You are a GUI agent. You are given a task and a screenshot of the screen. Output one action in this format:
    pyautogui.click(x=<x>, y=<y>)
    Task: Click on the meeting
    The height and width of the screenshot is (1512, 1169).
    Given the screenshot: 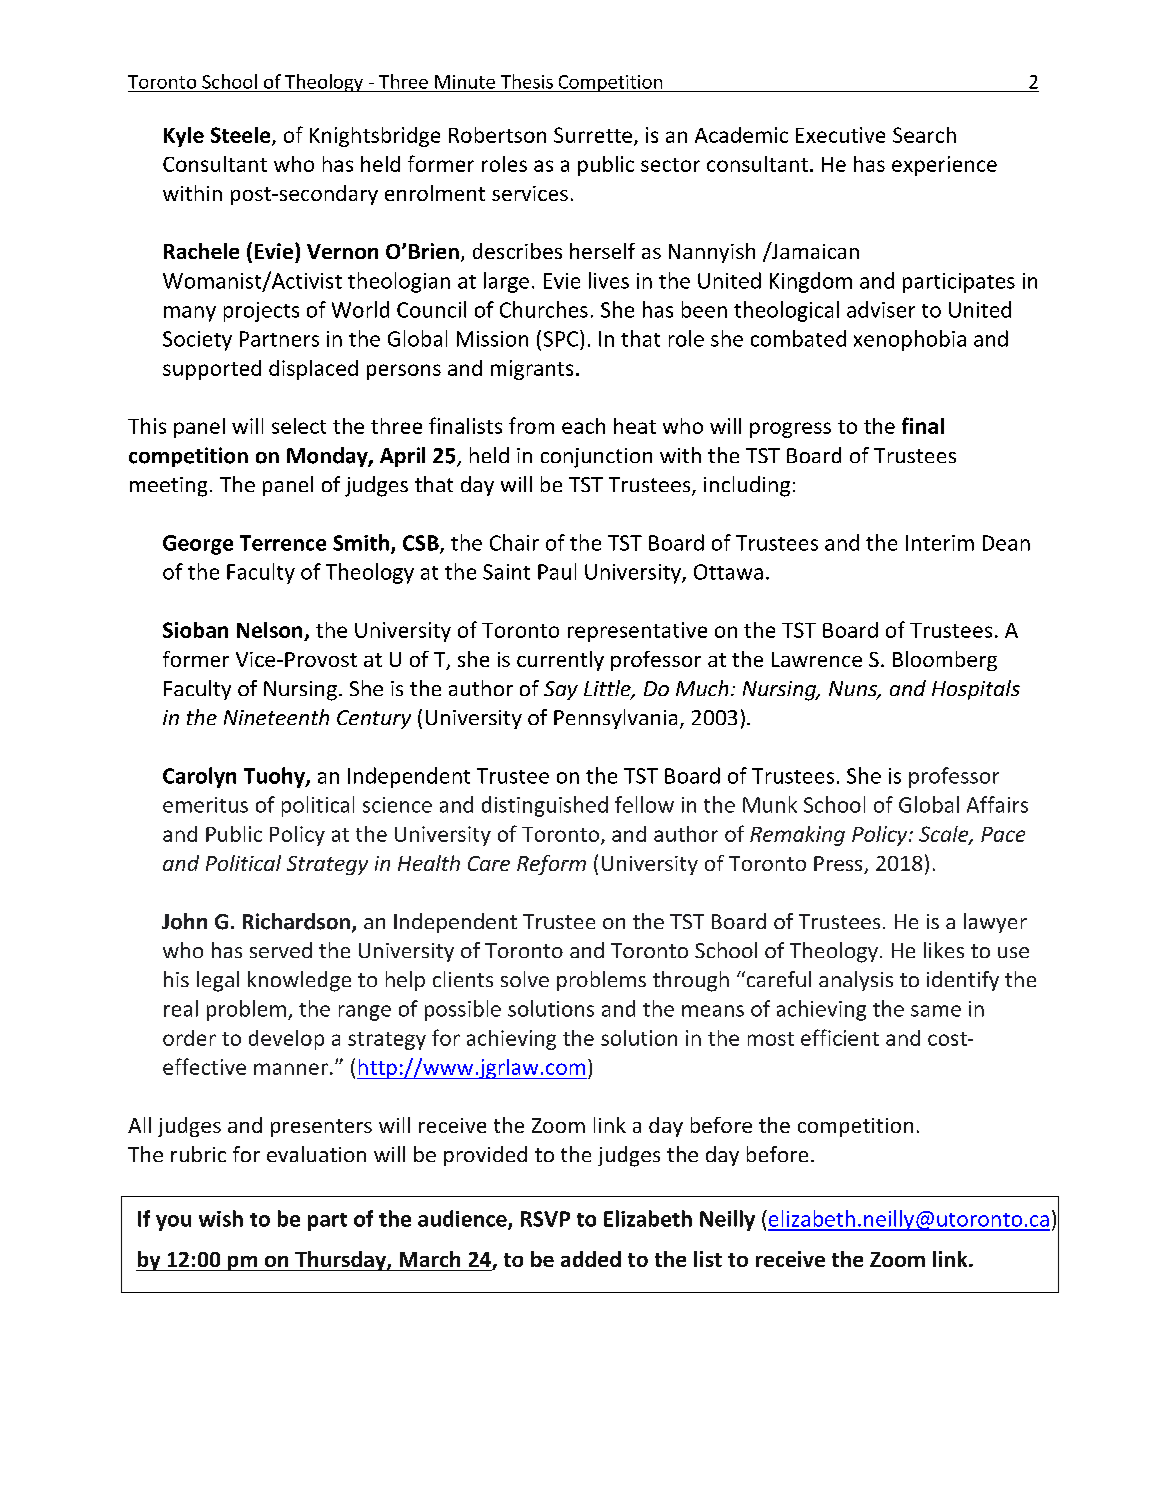 What is the action you would take?
    pyautogui.click(x=168, y=487)
